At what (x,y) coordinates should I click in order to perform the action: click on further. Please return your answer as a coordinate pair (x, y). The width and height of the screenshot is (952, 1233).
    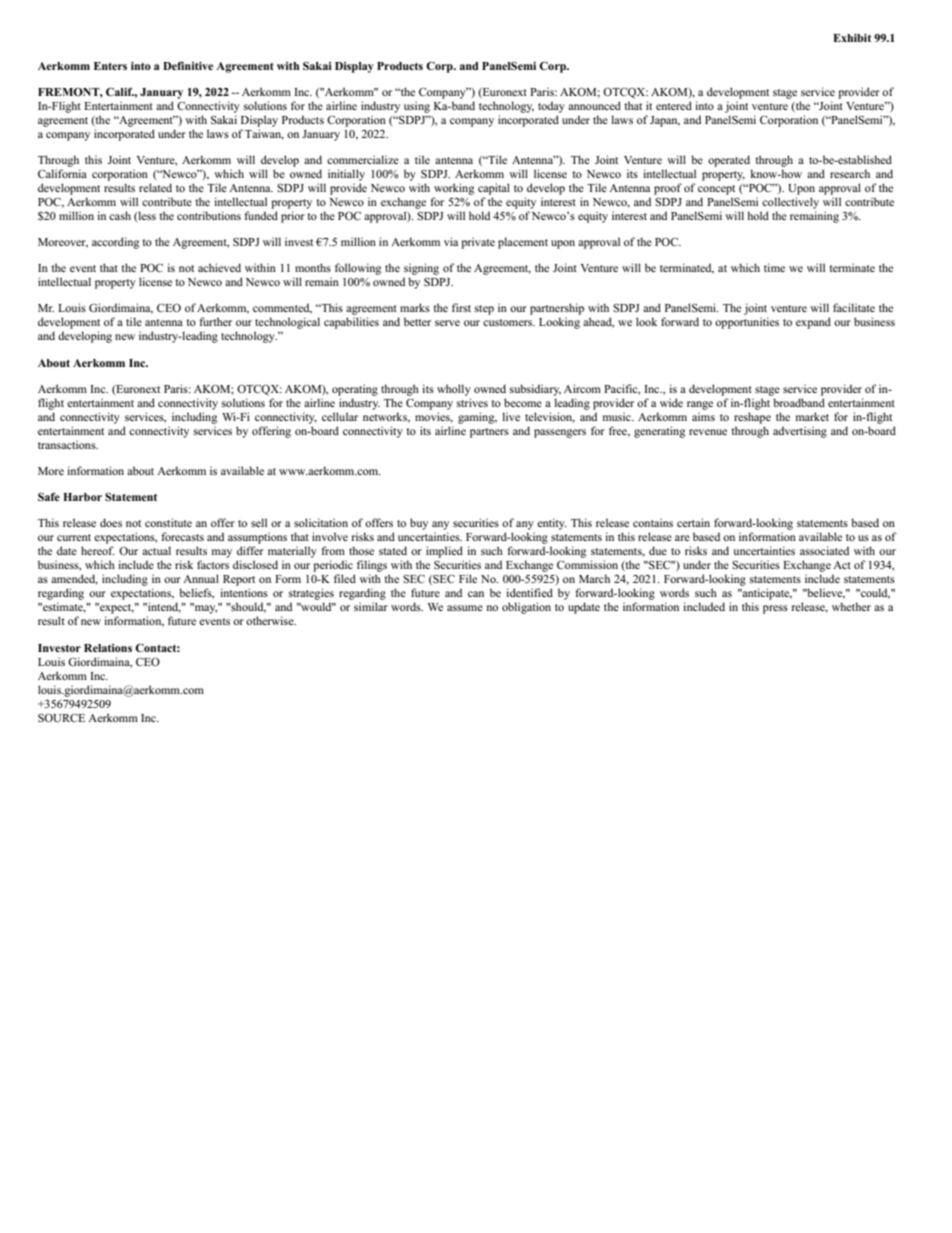
    Looking at the image, I should click on (215, 321).
